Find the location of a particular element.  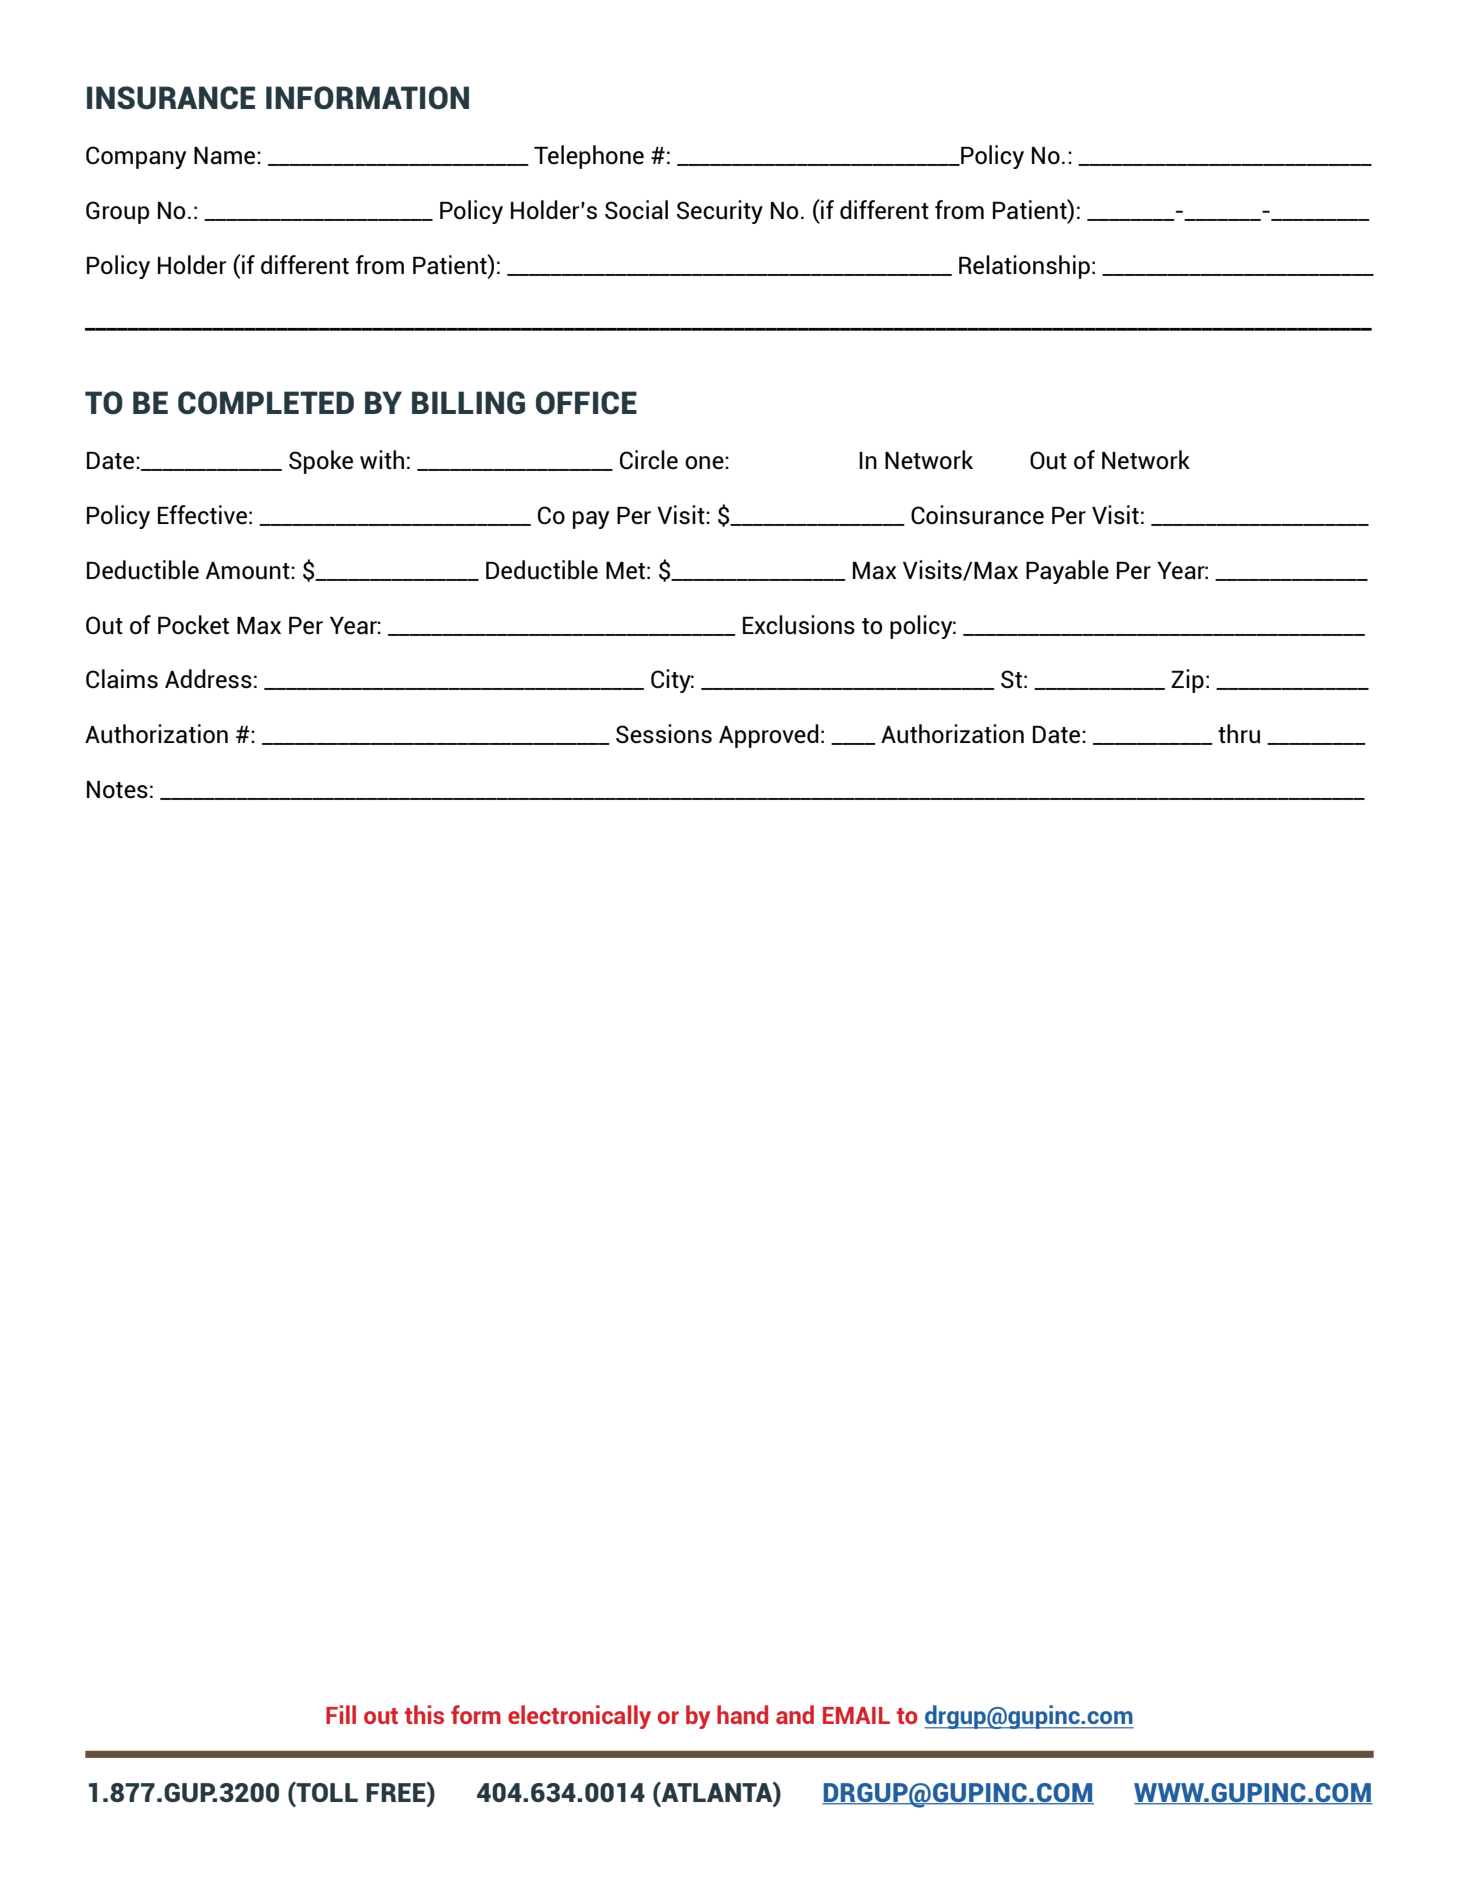

Fill is located at coordinates (341, 1714).
